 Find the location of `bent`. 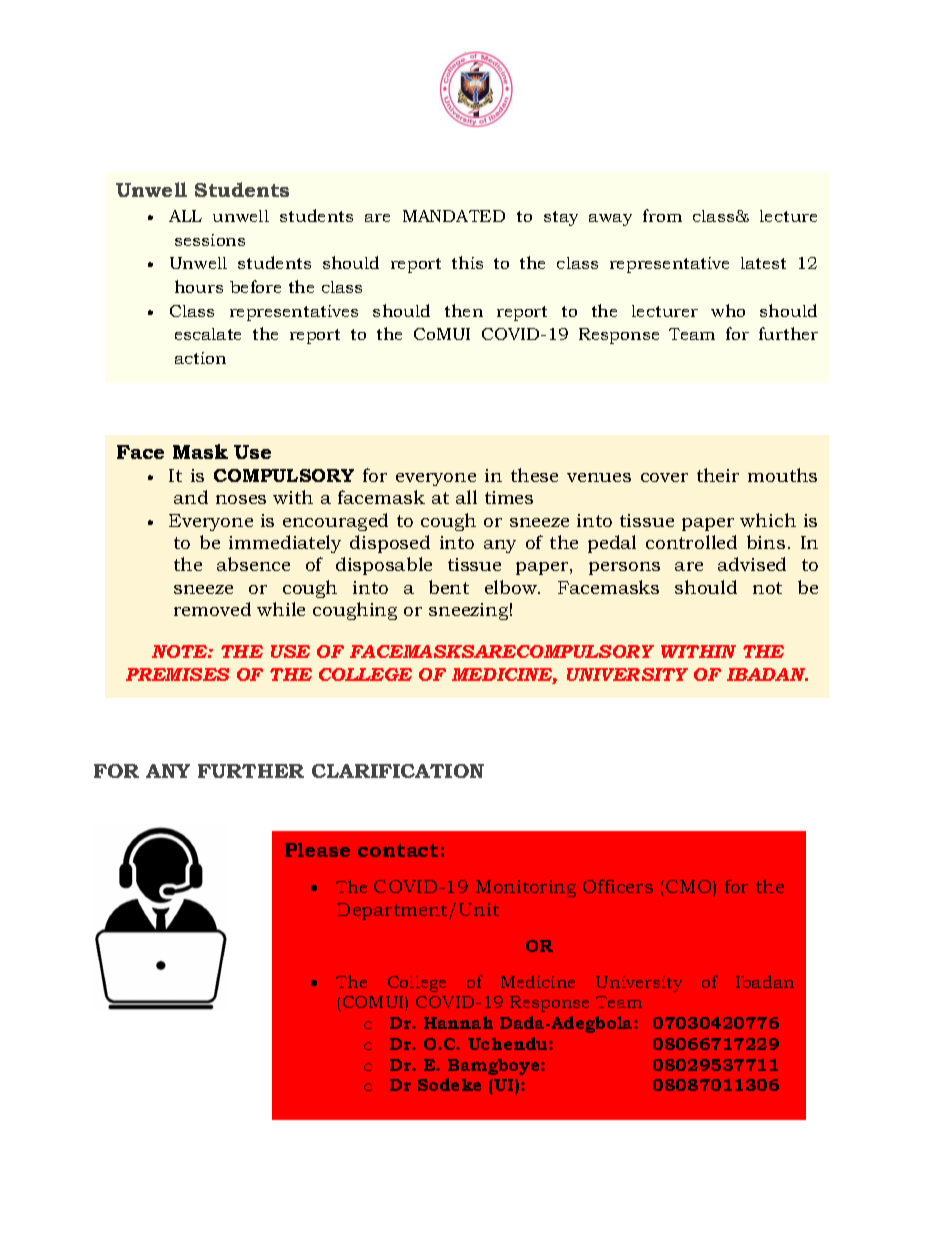

bent is located at coordinates (449, 587).
